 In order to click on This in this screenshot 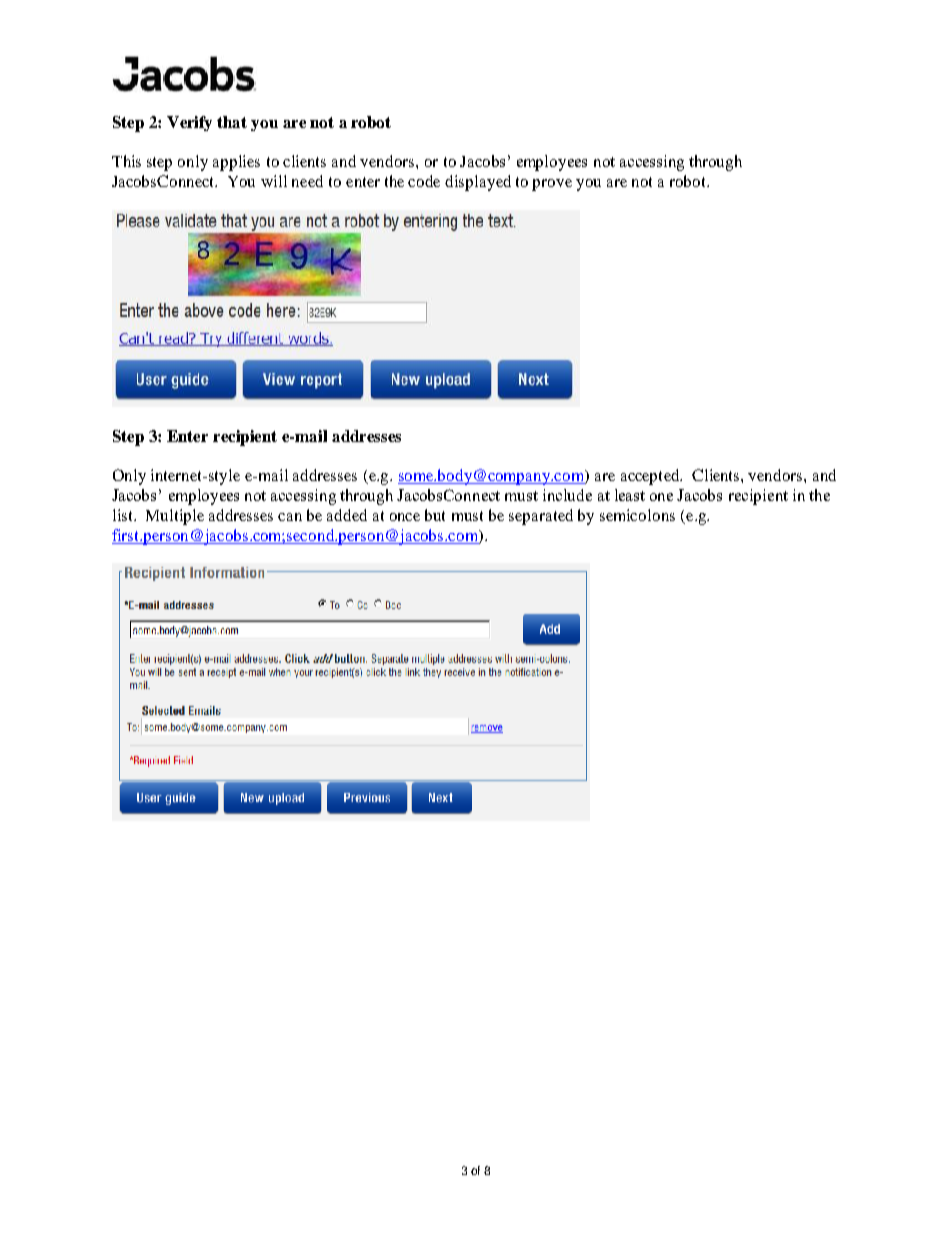, I will do `click(126, 161)`.
